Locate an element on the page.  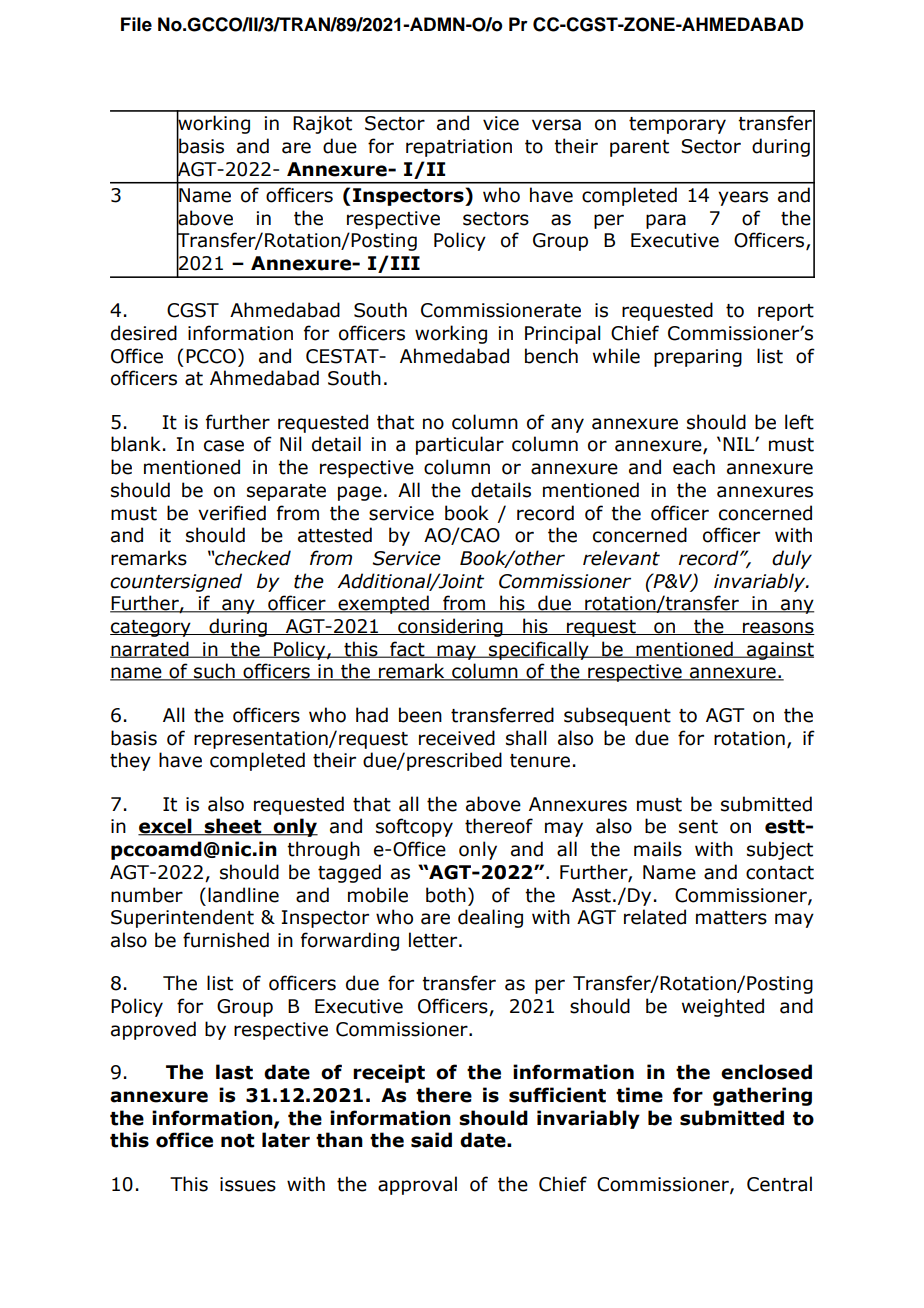
repatriation is located at coordinates (459, 148).
